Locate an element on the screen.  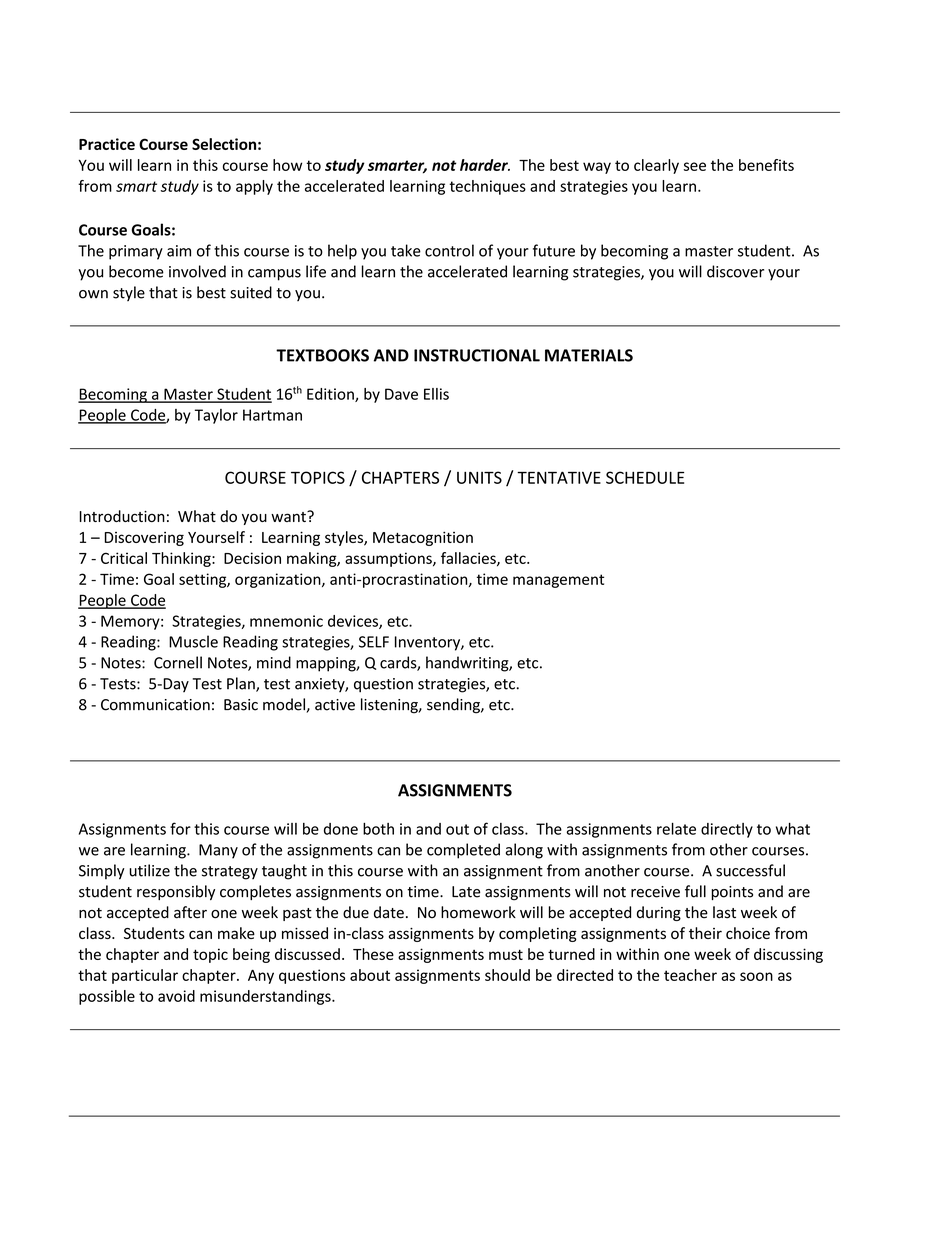
for is located at coordinates (180, 828).
